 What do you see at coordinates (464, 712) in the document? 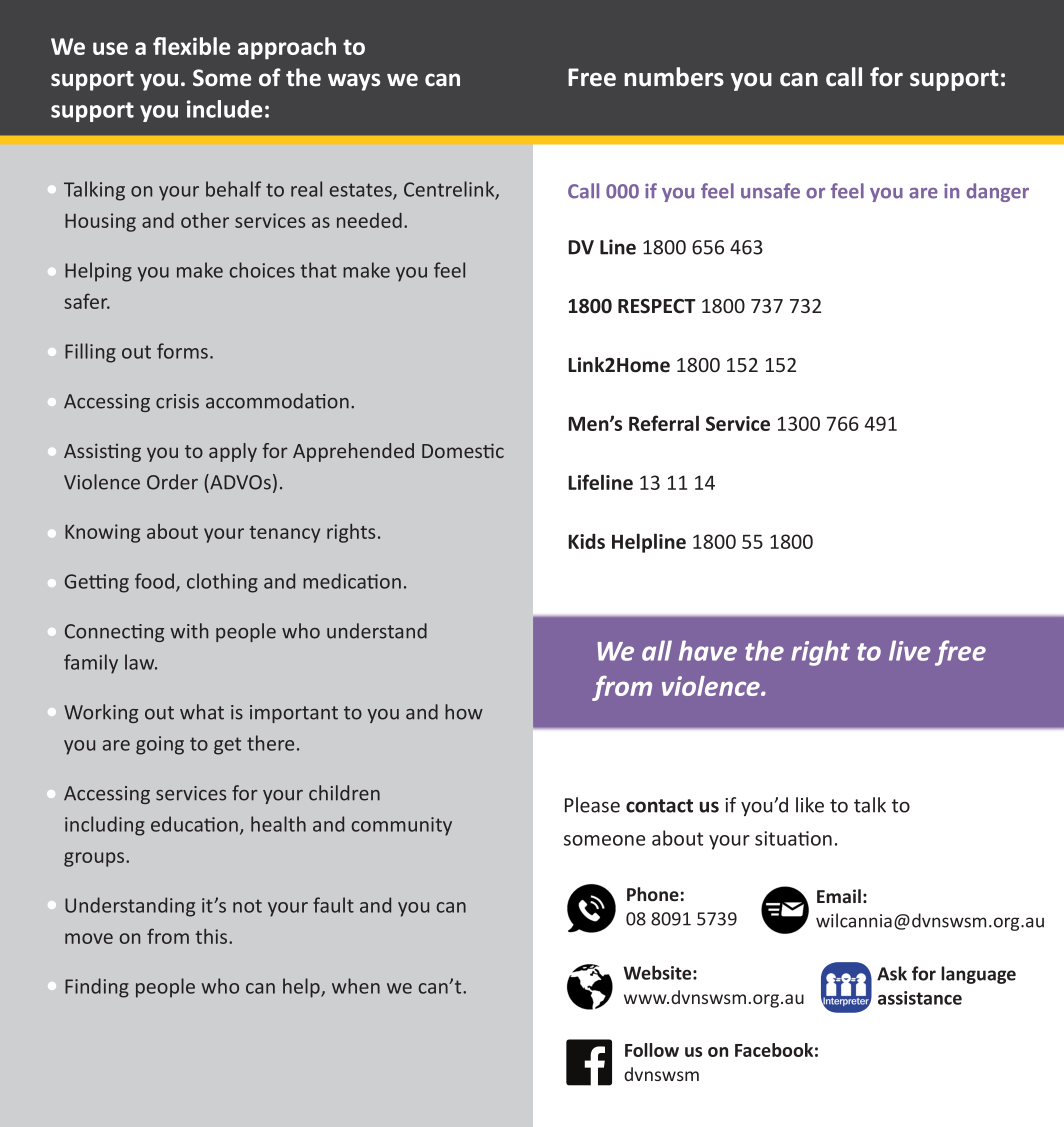
I see `how` at bounding box center [464, 712].
